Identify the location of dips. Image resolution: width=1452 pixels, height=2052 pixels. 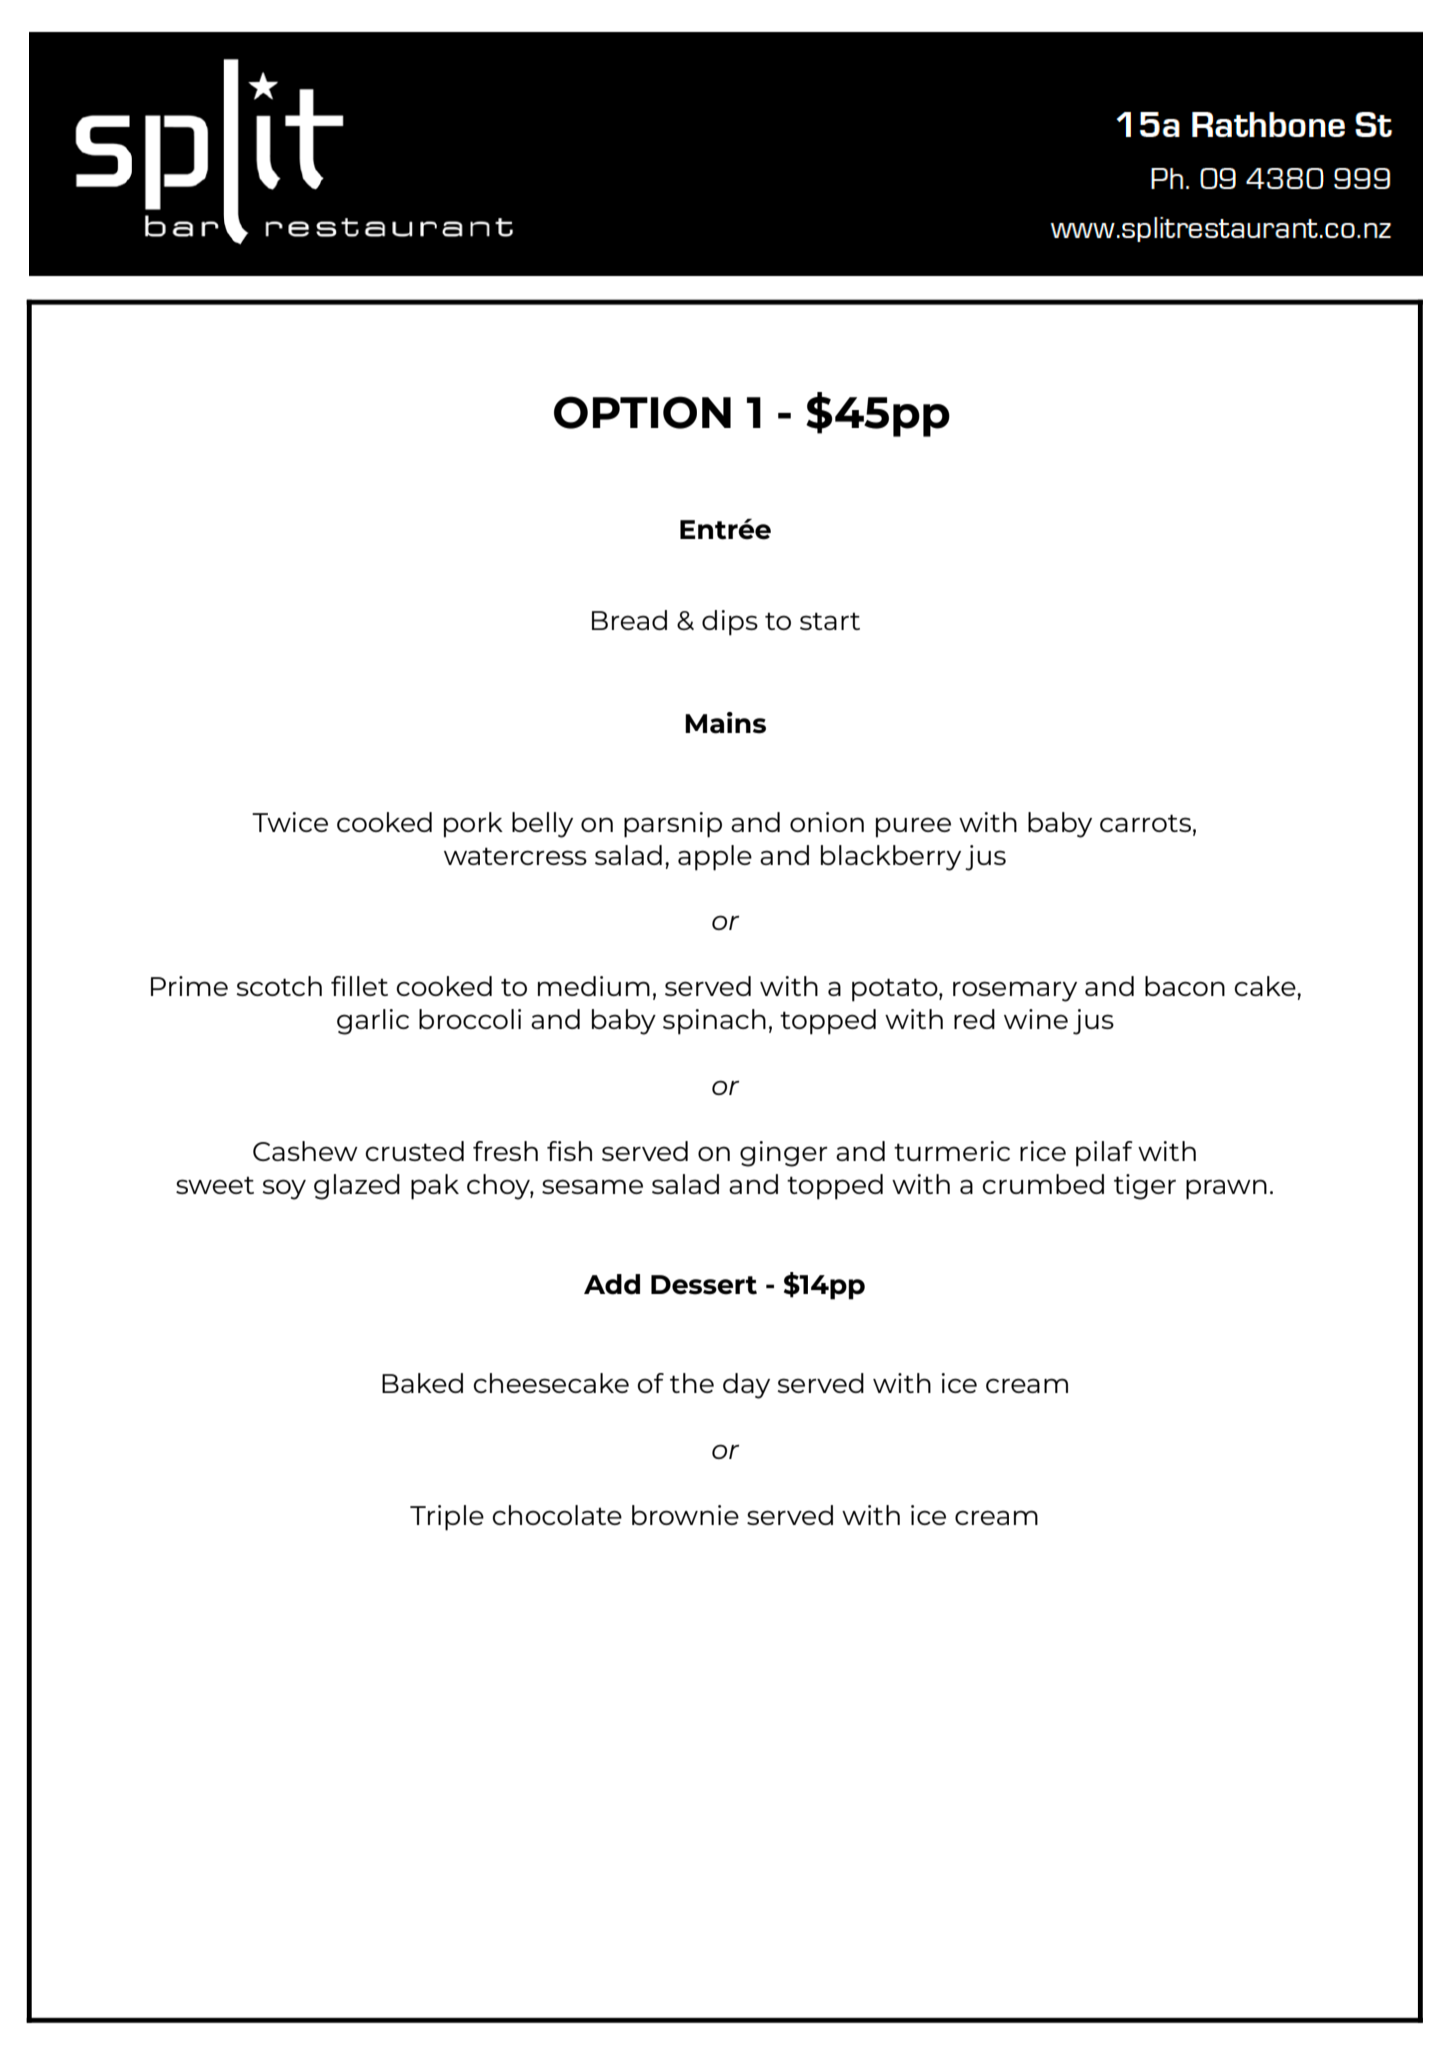
(730, 623).
